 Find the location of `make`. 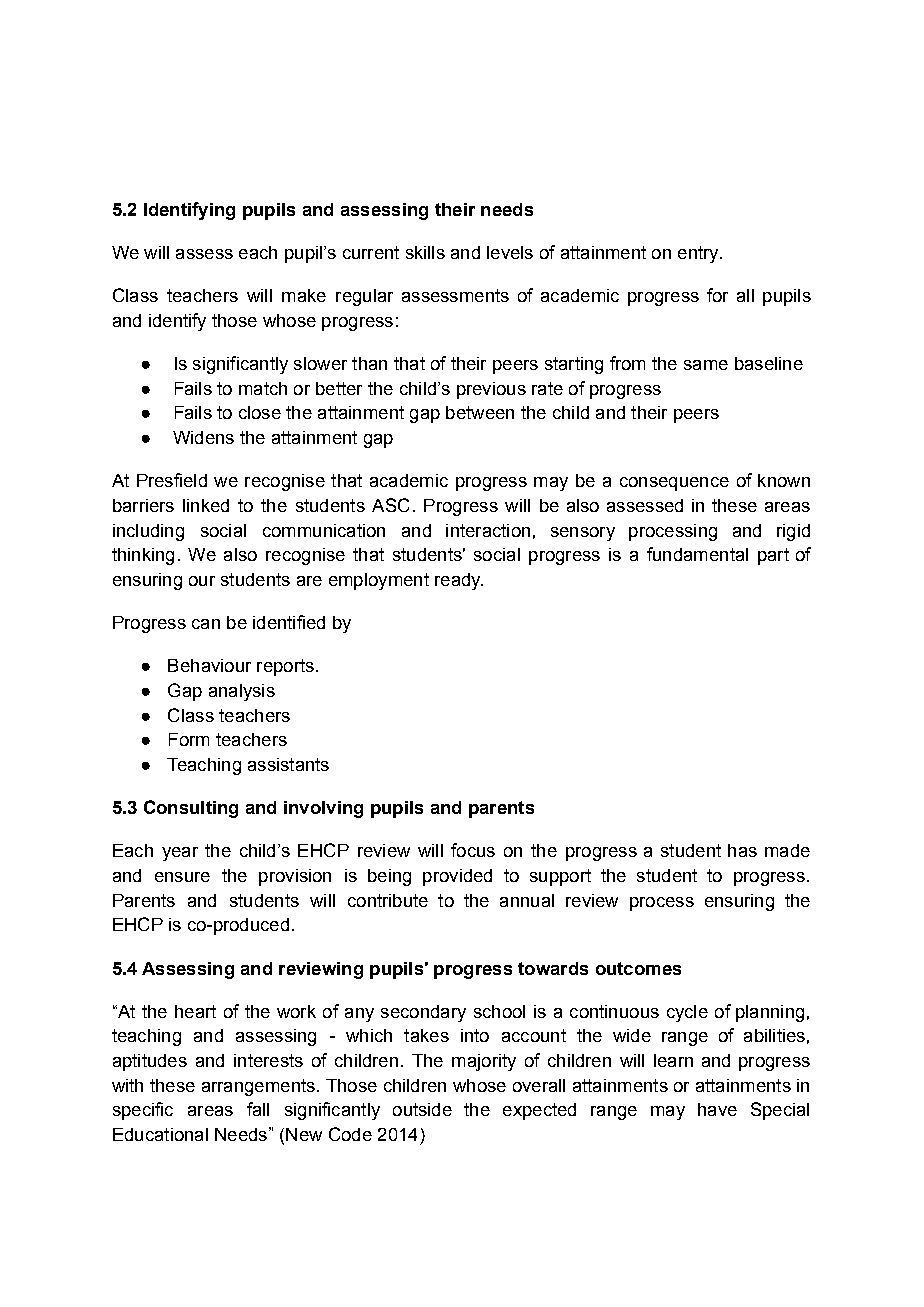

make is located at coordinates (304, 295).
